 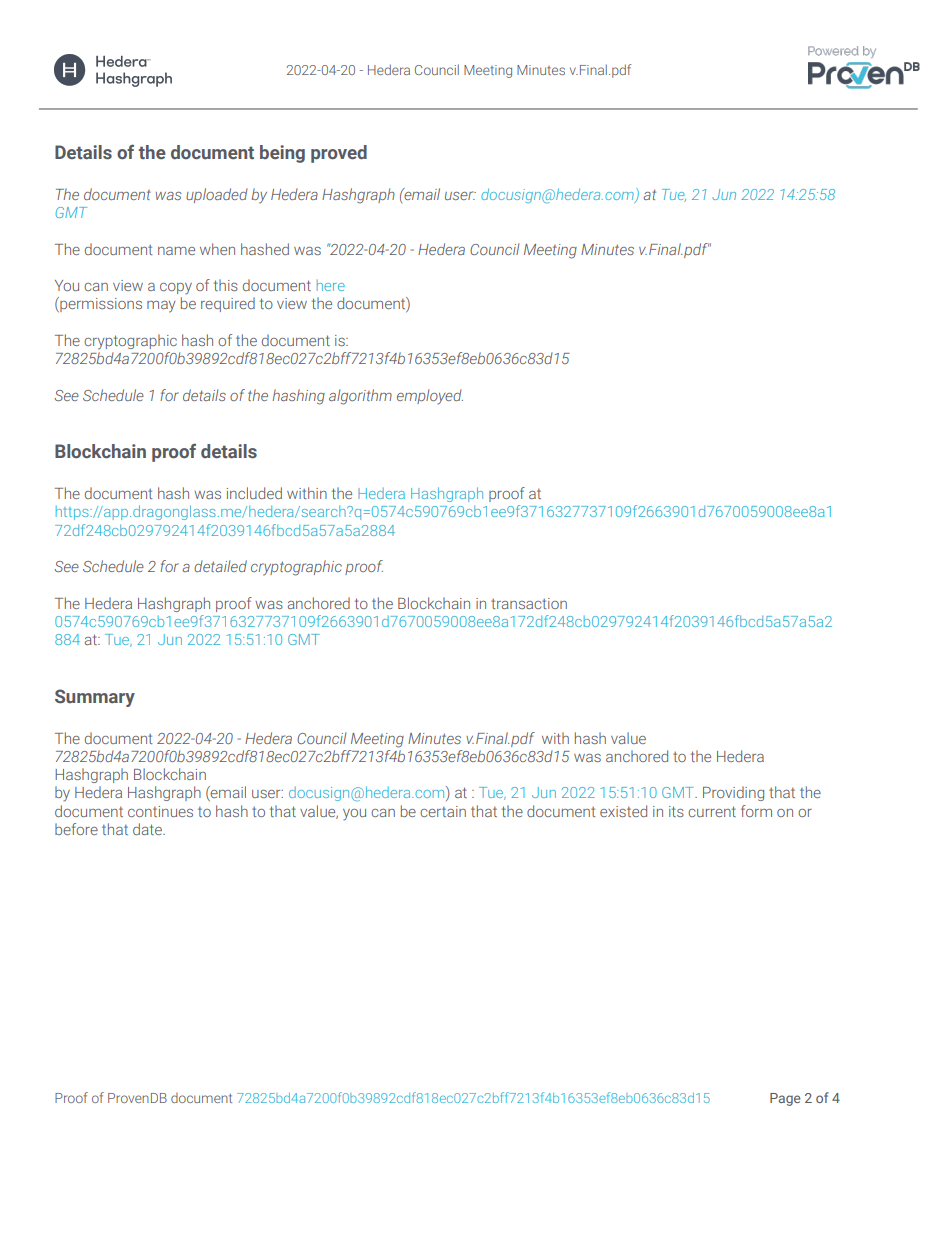 I want to click on uploaded, so click(x=217, y=195).
